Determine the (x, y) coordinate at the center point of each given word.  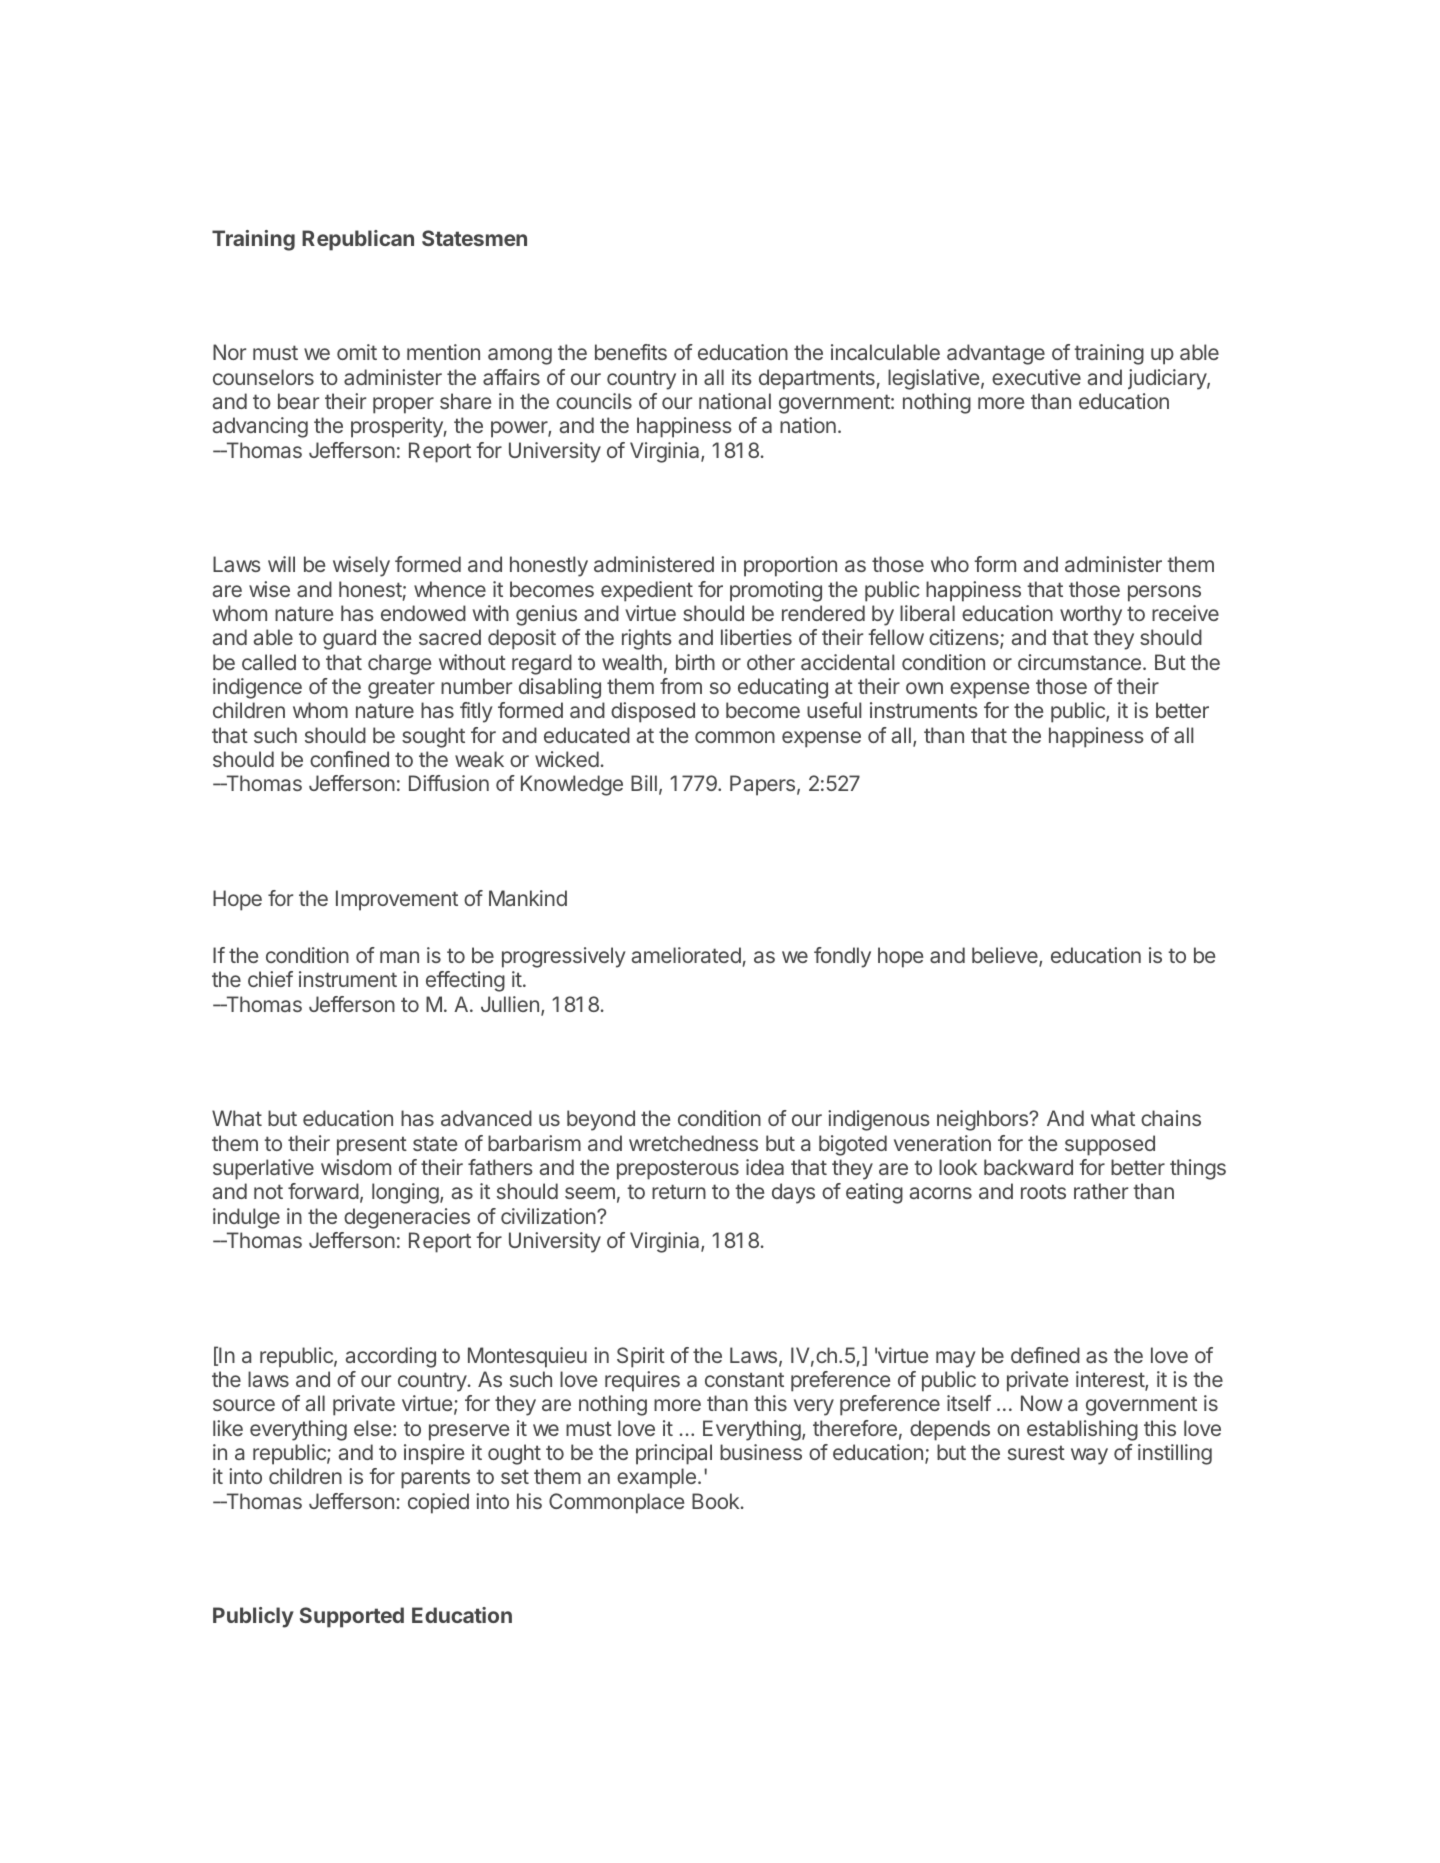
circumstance (1079, 662)
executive (1036, 377)
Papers (762, 785)
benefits (631, 352)
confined (349, 759)
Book (717, 1501)
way (1089, 1456)
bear (298, 401)
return (679, 1191)
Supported (352, 1617)
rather (1101, 1191)
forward (323, 1191)
